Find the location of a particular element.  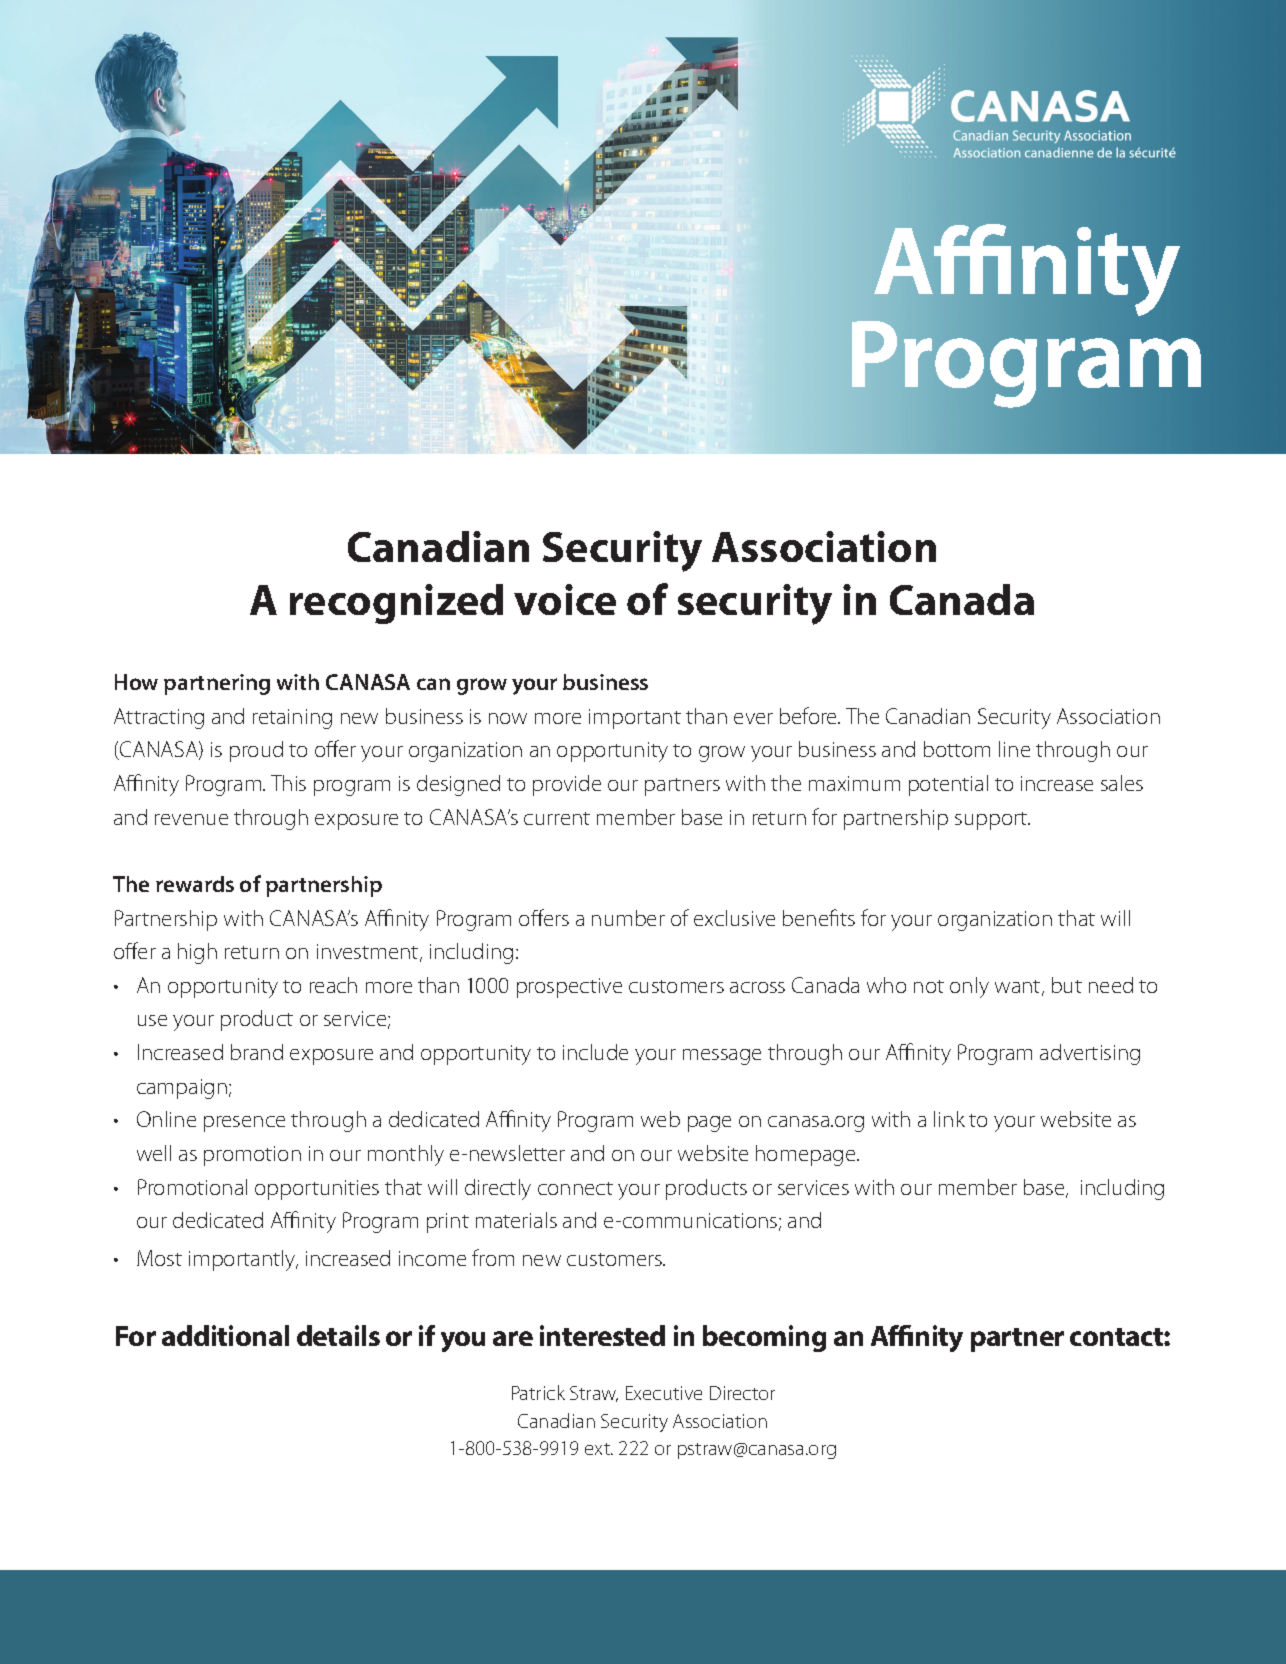

current is located at coordinates (557, 818).
